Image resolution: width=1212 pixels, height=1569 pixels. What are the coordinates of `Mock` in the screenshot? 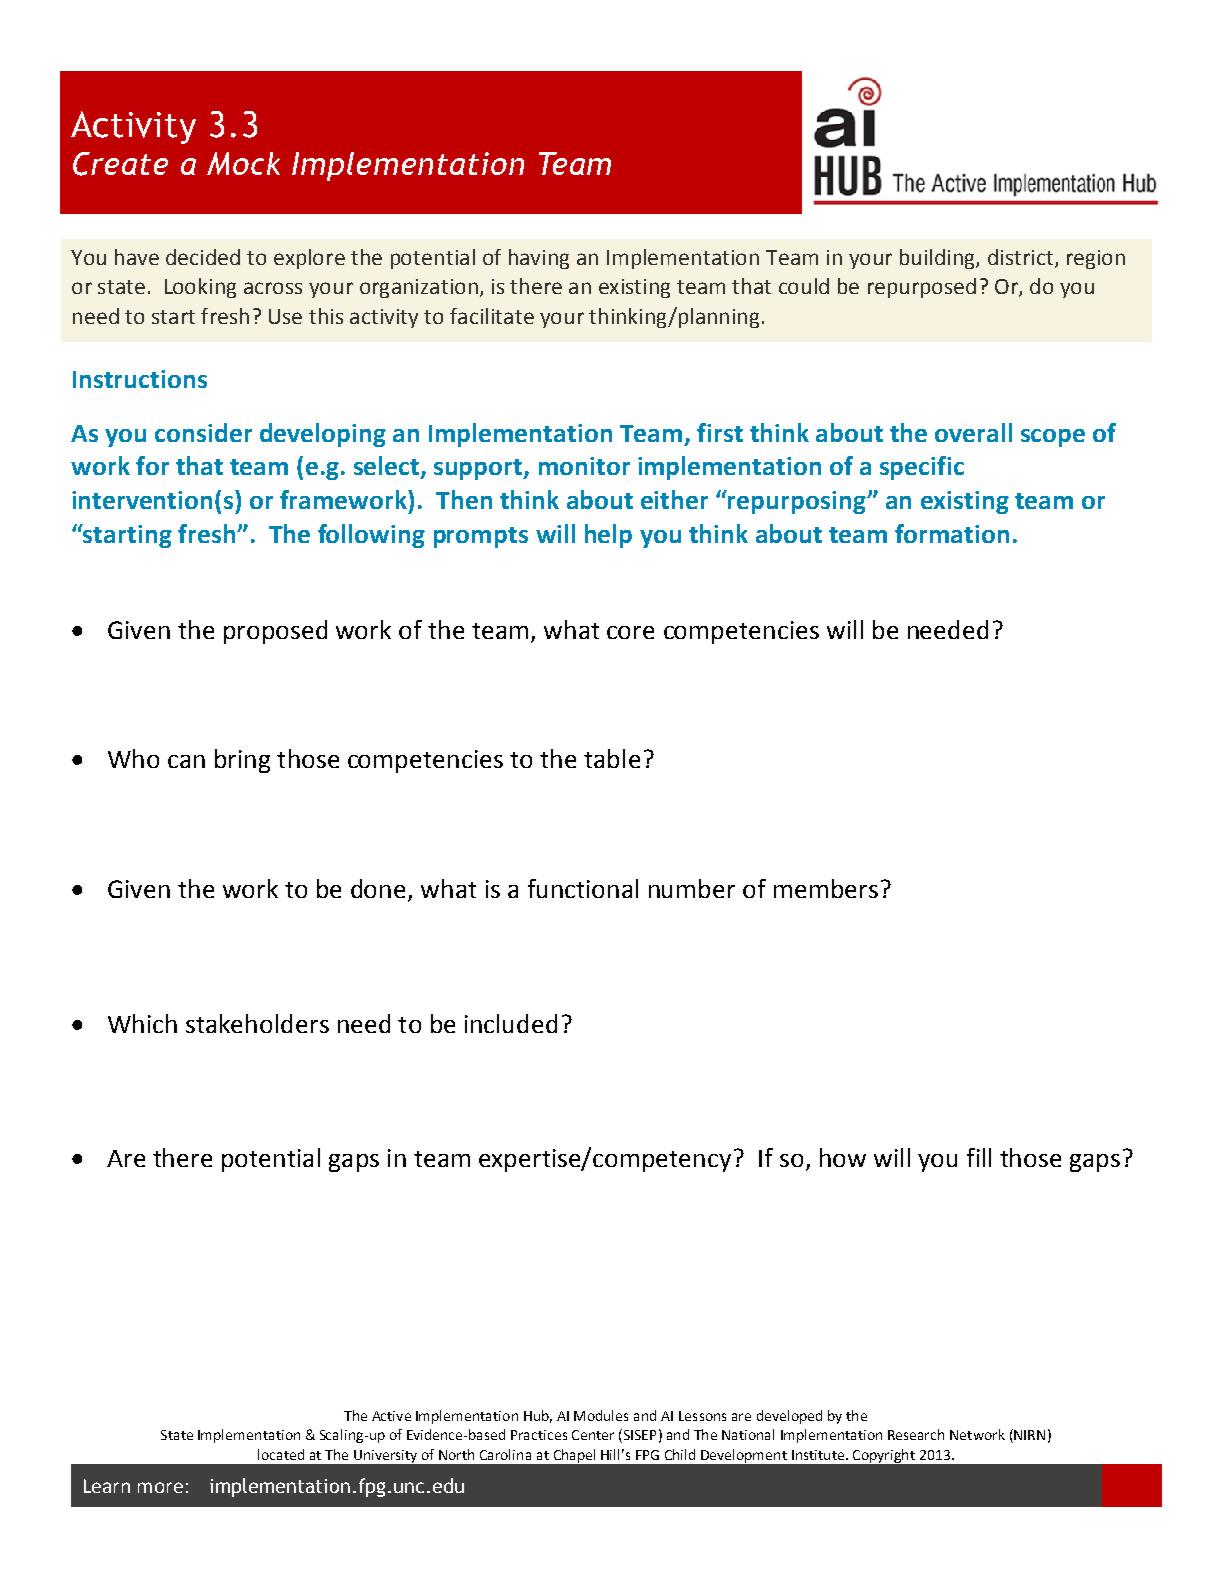 It's located at (243, 163).
